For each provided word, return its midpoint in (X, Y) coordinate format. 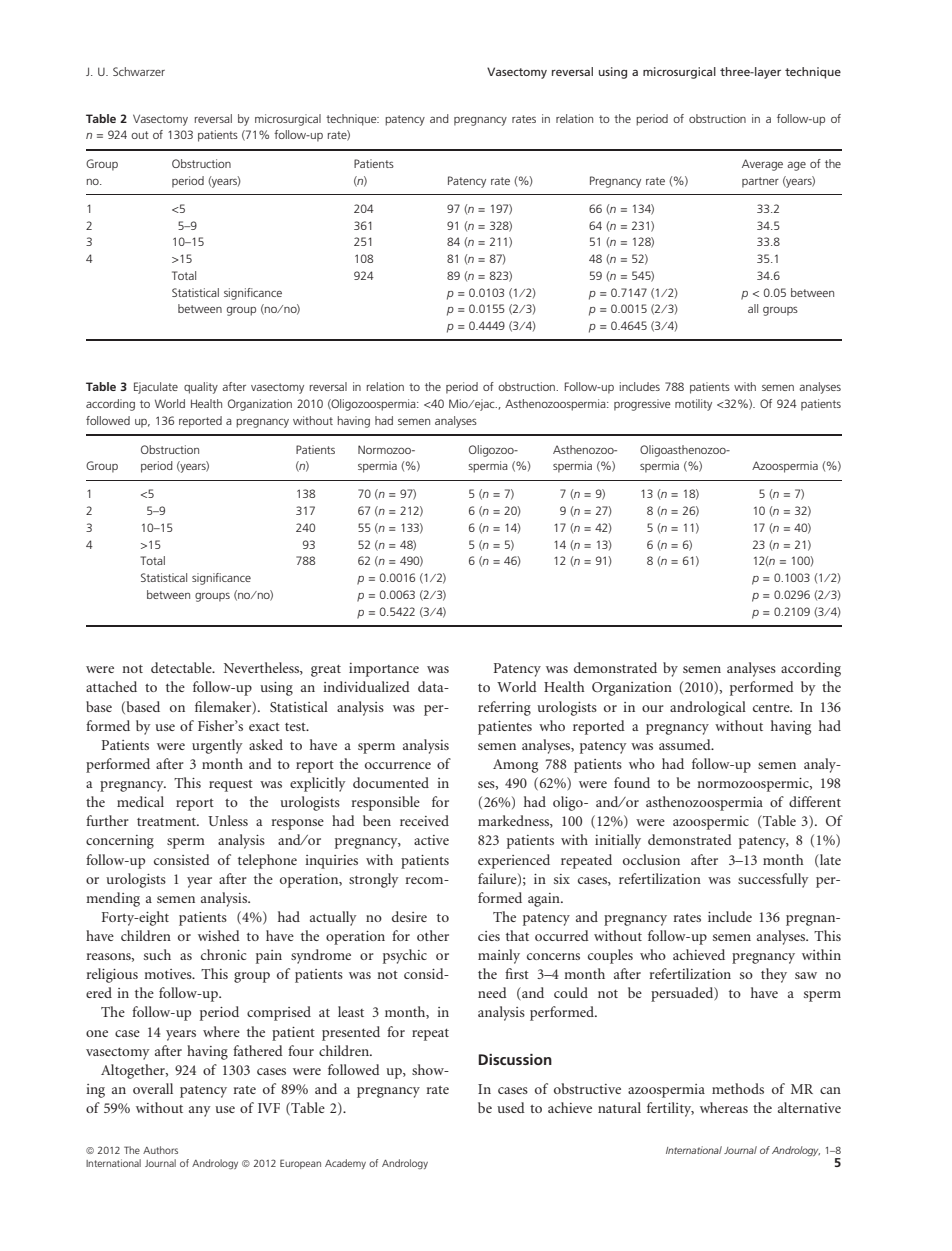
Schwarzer (139, 71)
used (511, 1107)
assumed (686, 744)
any (200, 1111)
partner (760, 182)
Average (762, 165)
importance (384, 670)
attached (111, 686)
